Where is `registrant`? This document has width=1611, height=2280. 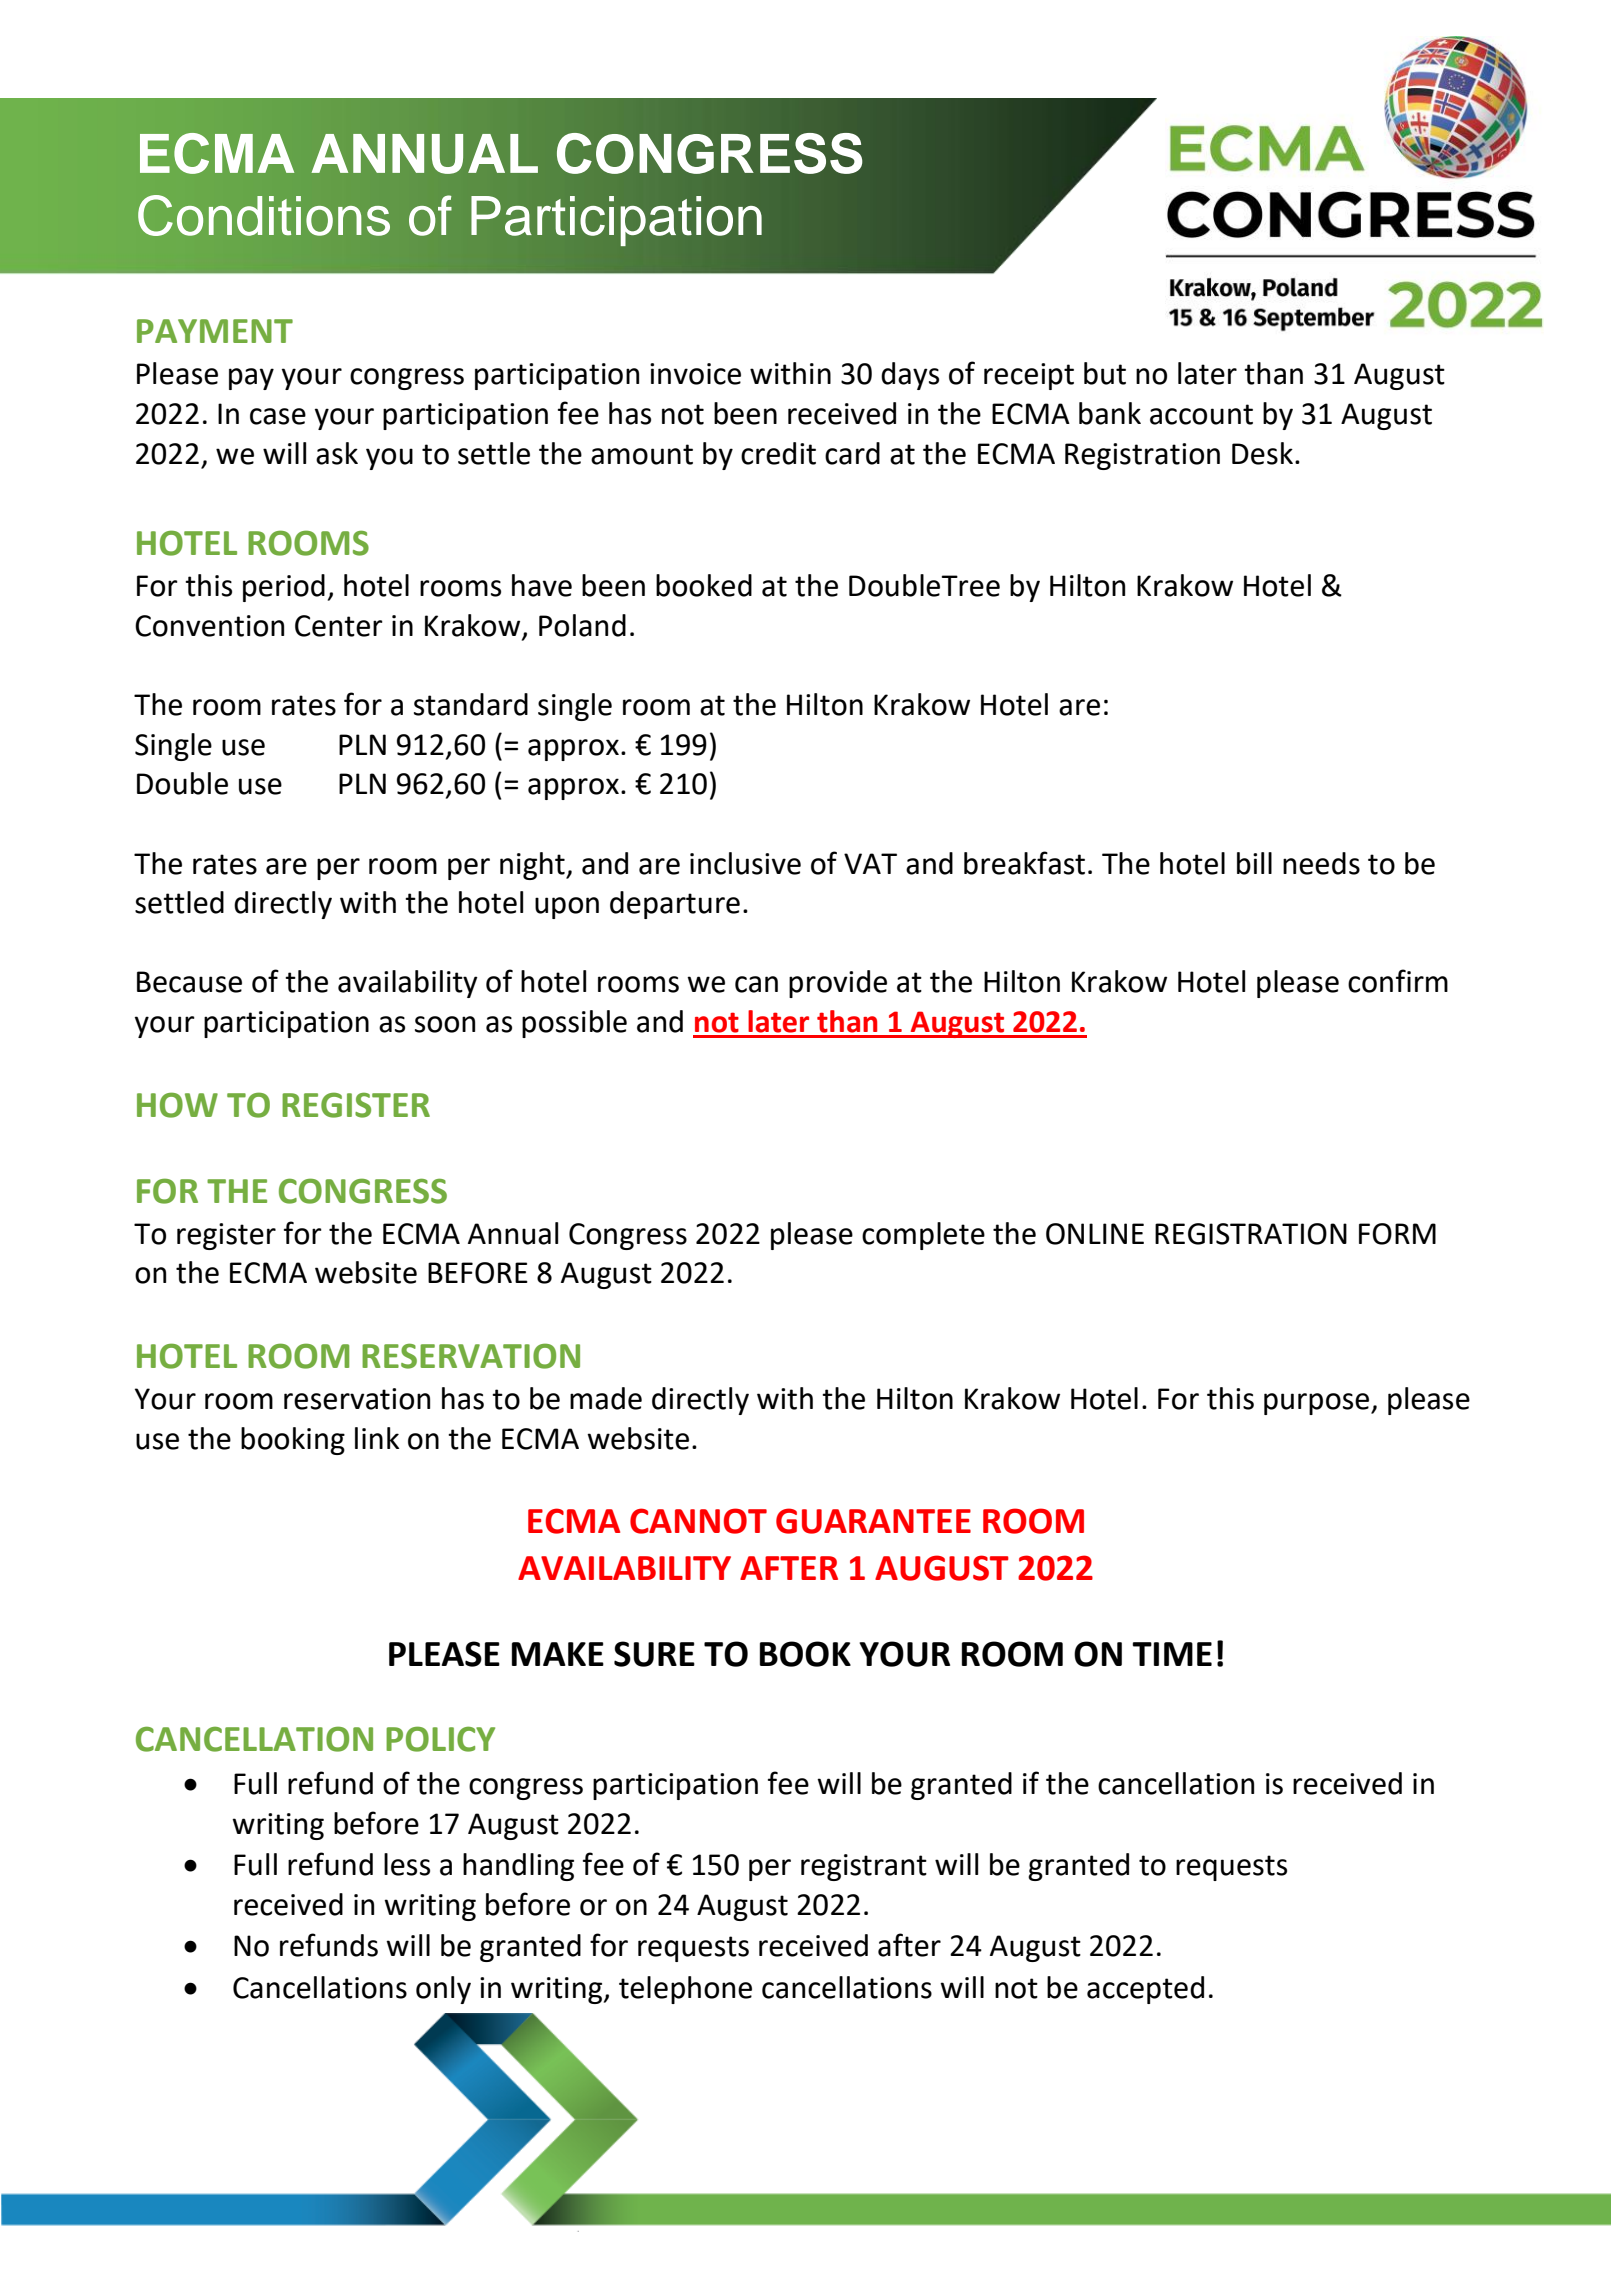 registrant is located at coordinates (864, 1867).
